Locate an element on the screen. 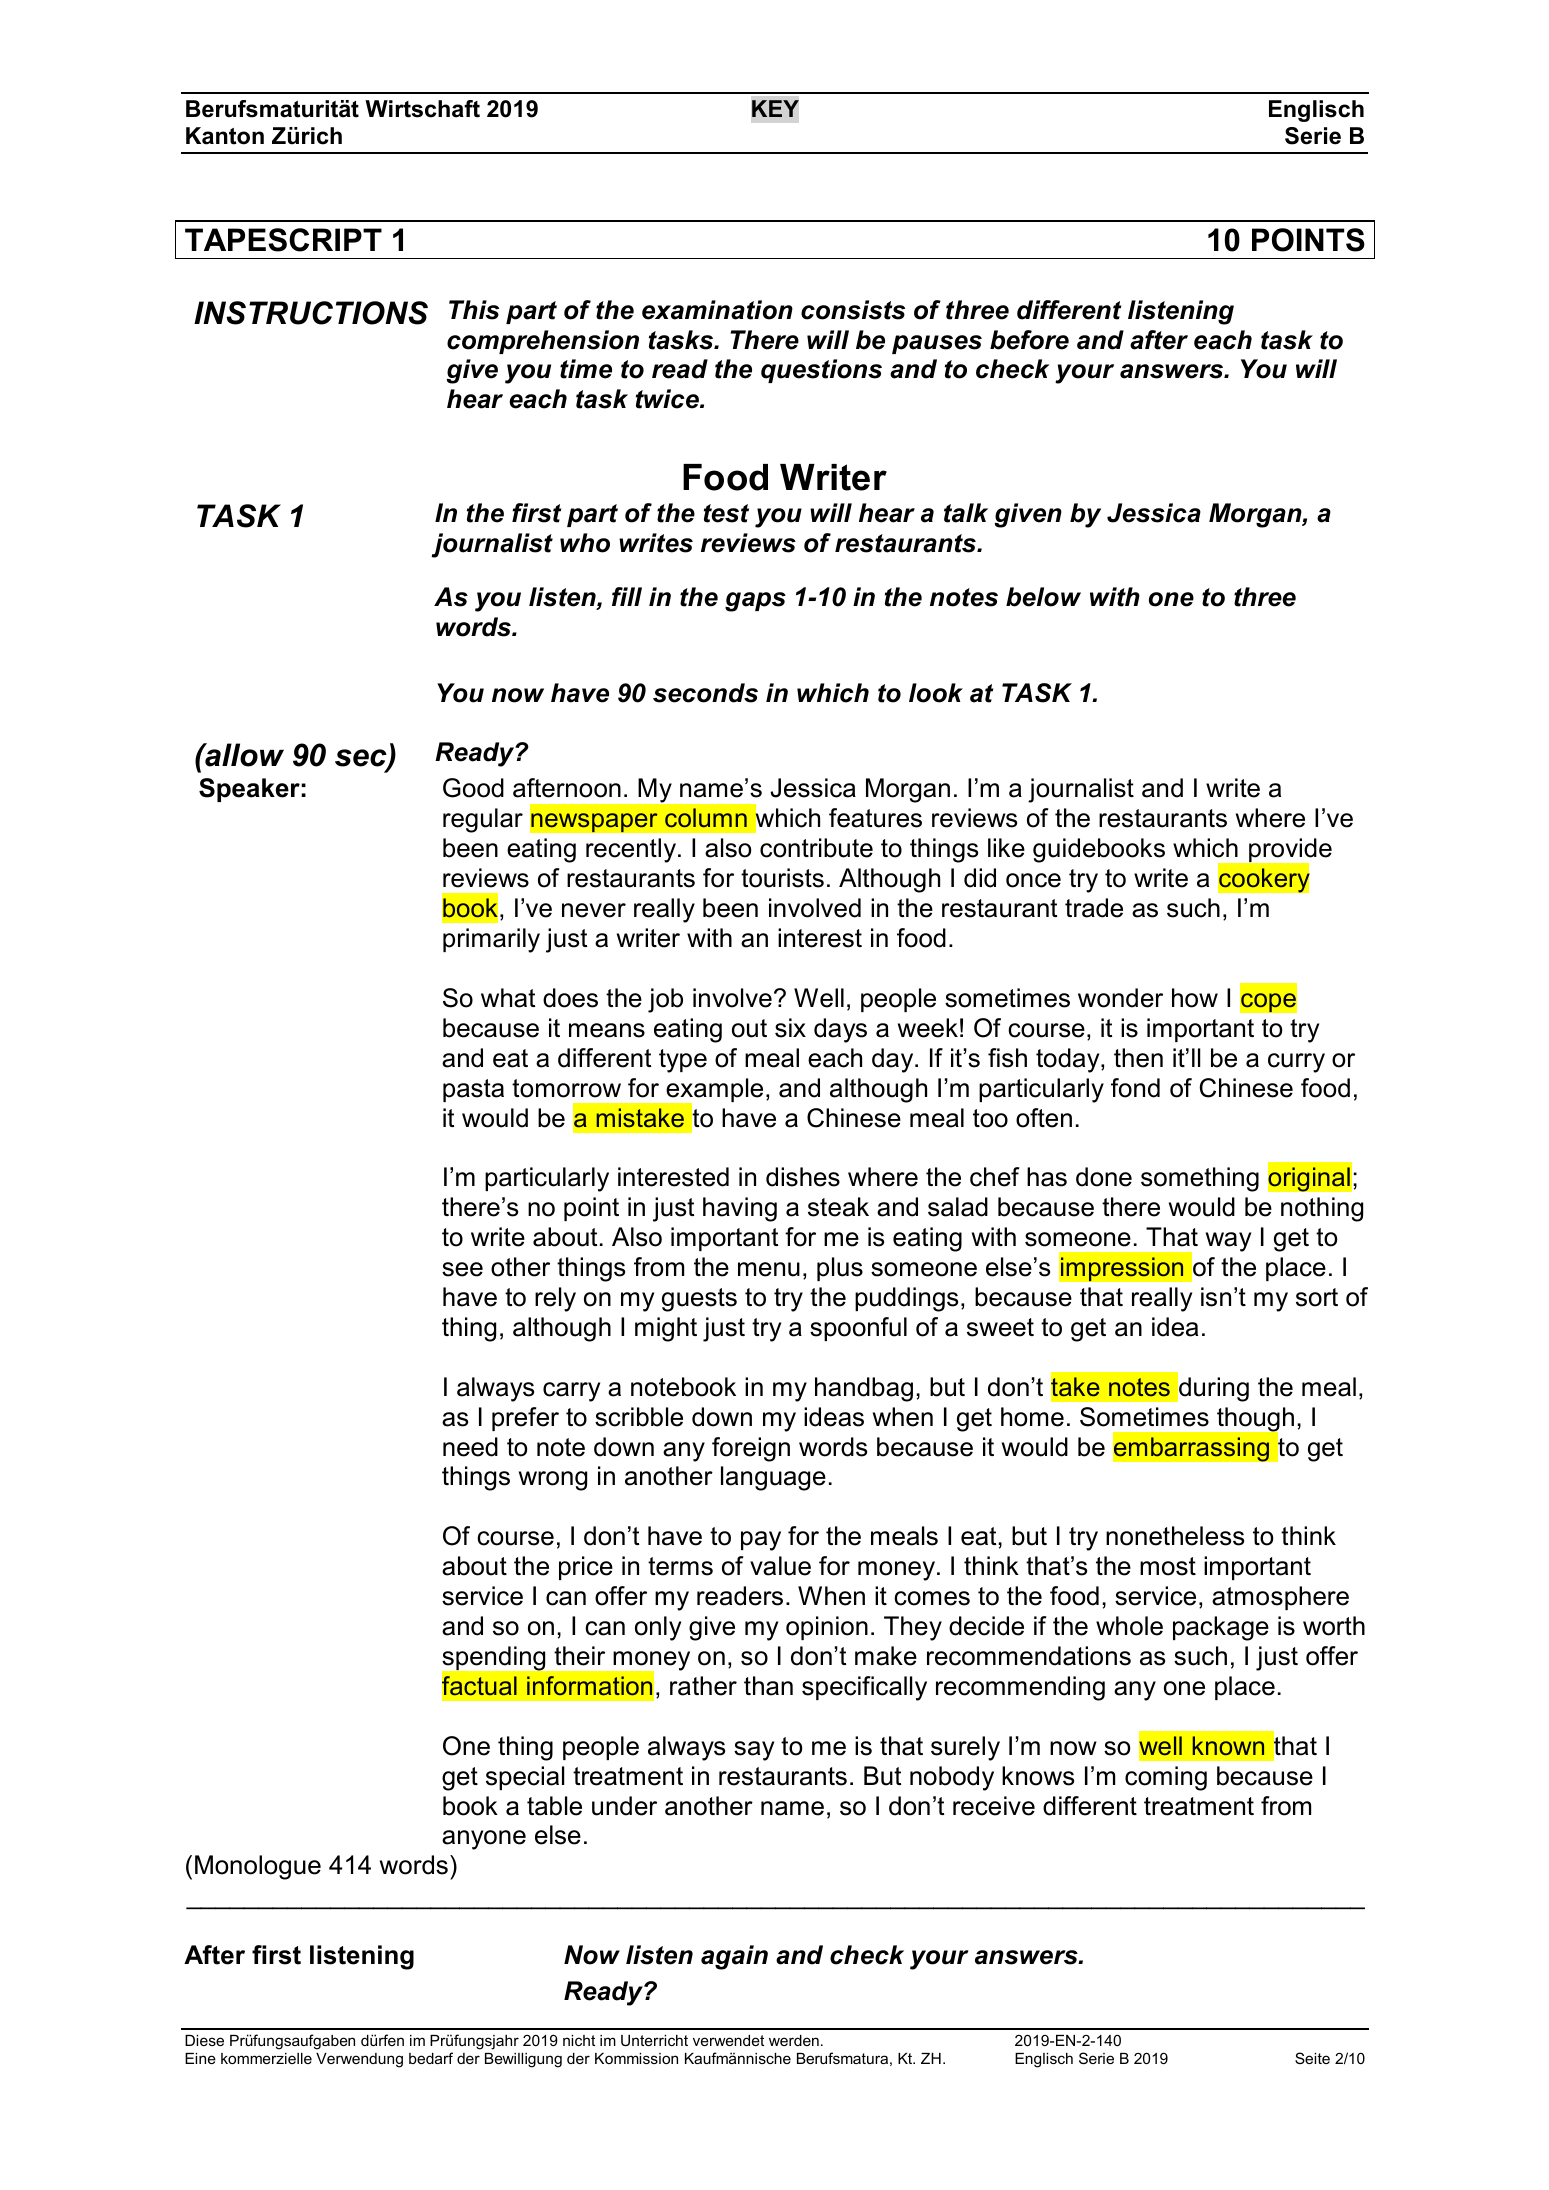 This screenshot has width=1549, height=2190. INSTRUCTIONS is located at coordinates (311, 313).
